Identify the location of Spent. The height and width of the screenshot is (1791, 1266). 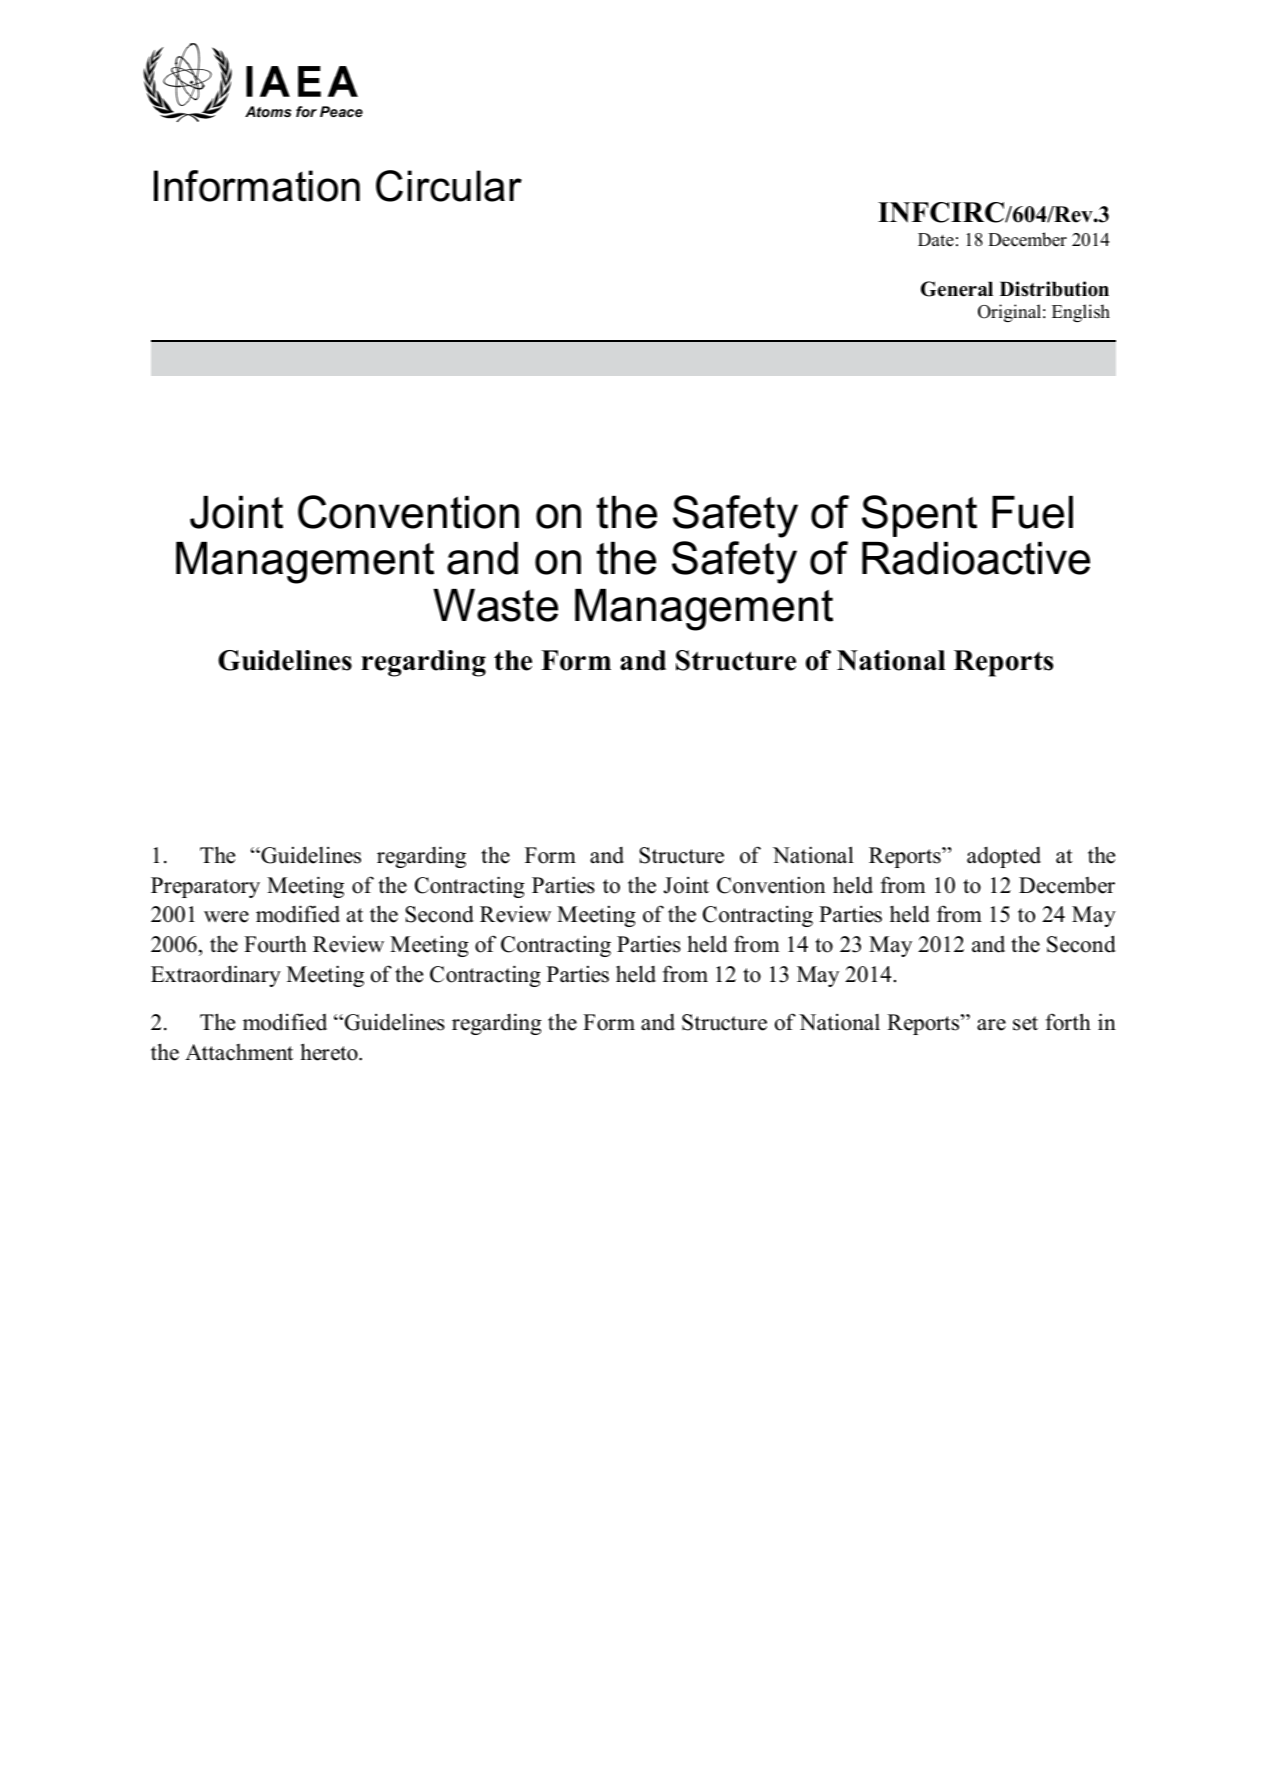
(919, 516).
